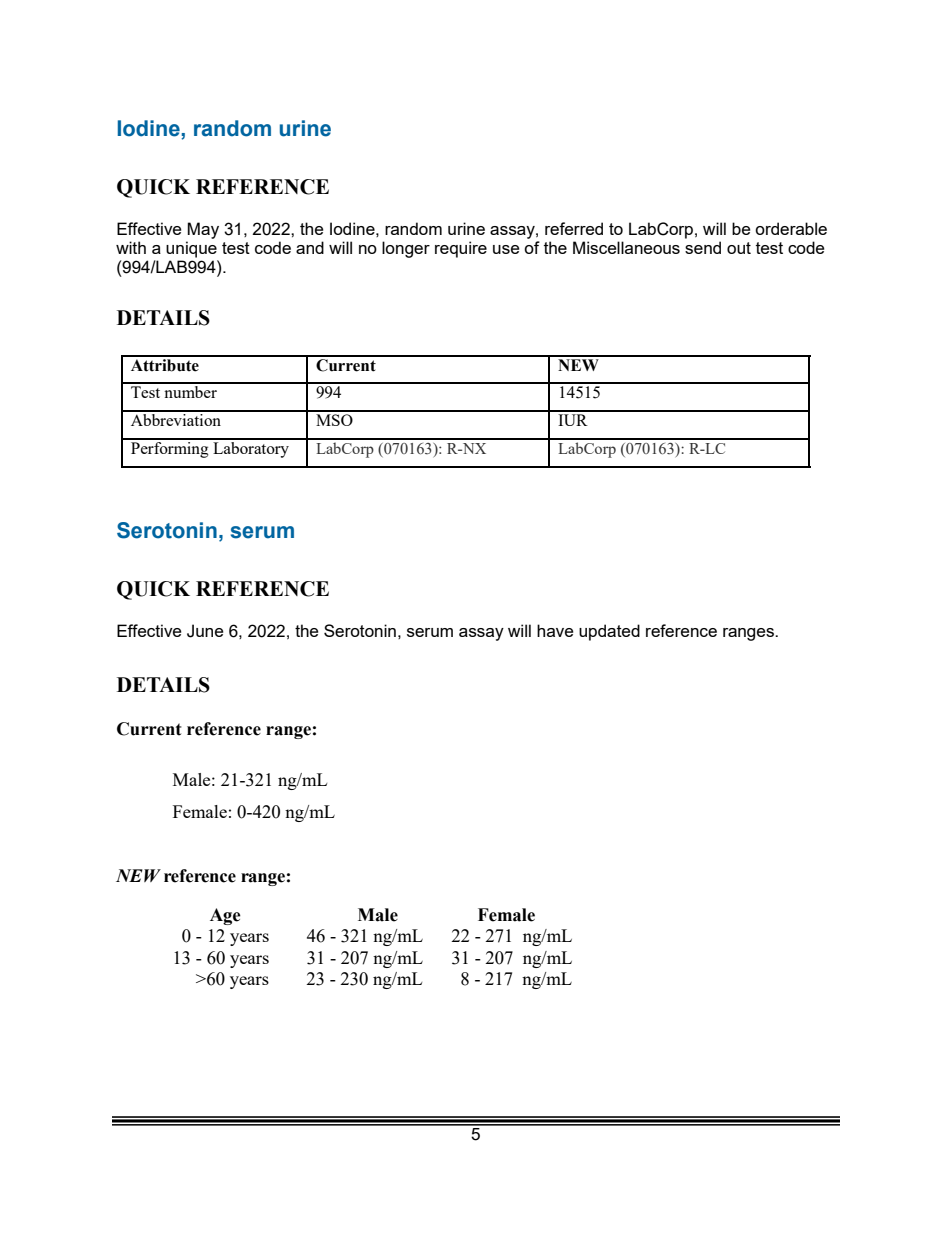  I want to click on out, so click(739, 248).
